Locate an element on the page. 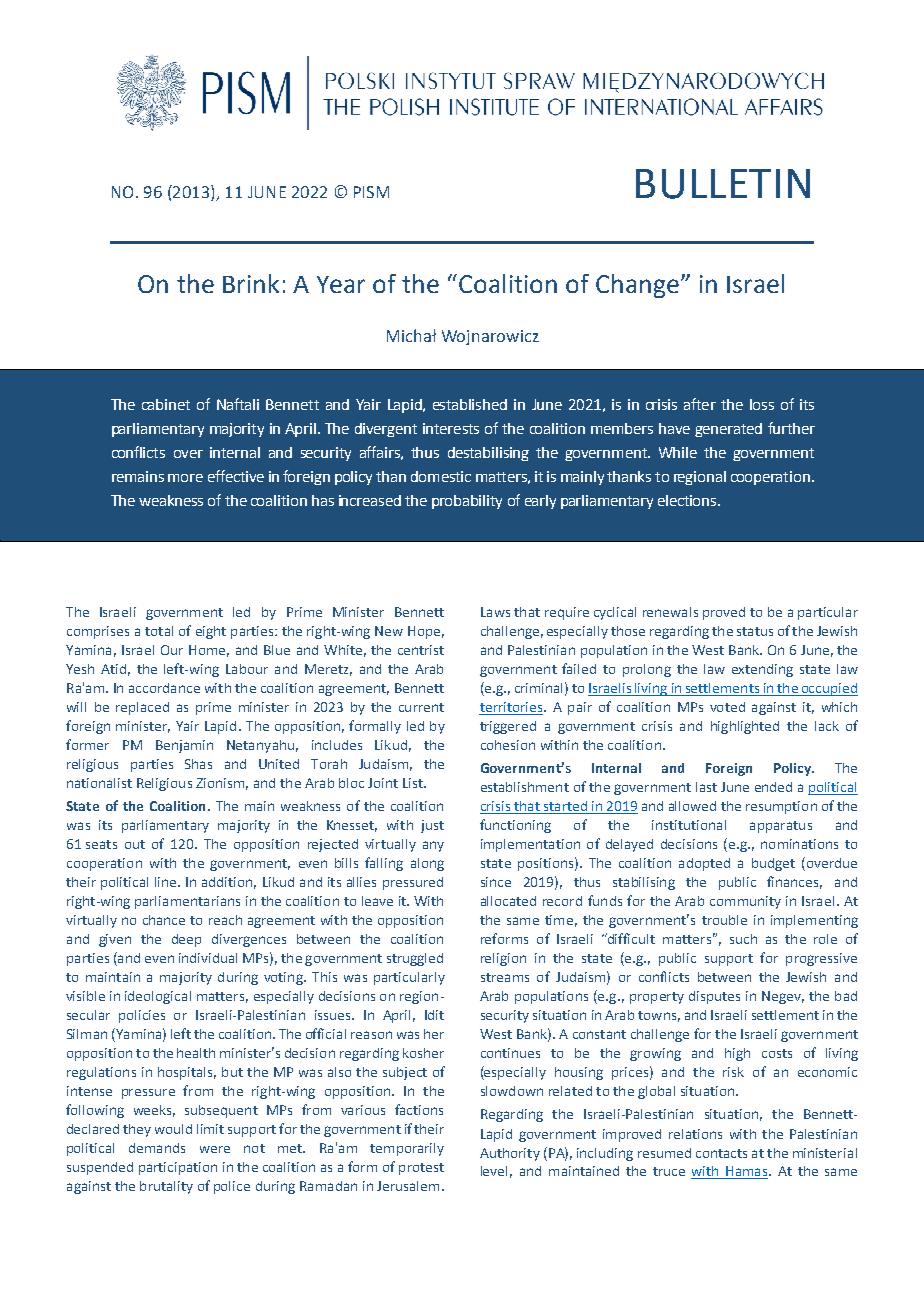 Image resolution: width=924 pixels, height=1308 pixels. probability is located at coordinates (467, 502).
